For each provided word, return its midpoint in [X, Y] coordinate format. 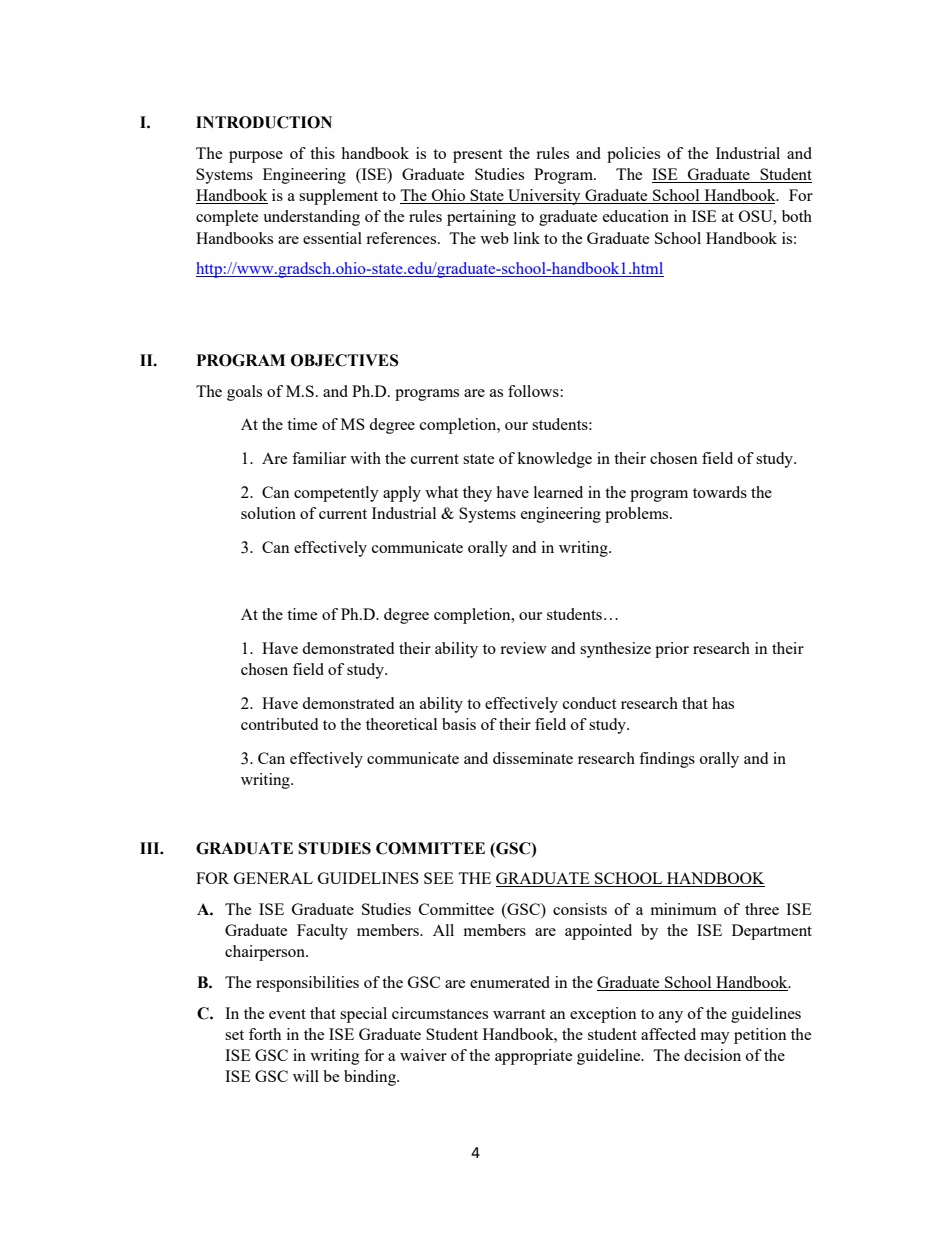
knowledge [554, 460]
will [306, 1076]
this [322, 153]
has [723, 703]
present [477, 156]
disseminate [533, 758]
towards [720, 492]
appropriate [533, 1057]
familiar [319, 458]
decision [712, 1055]
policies [633, 155]
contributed [279, 724]
